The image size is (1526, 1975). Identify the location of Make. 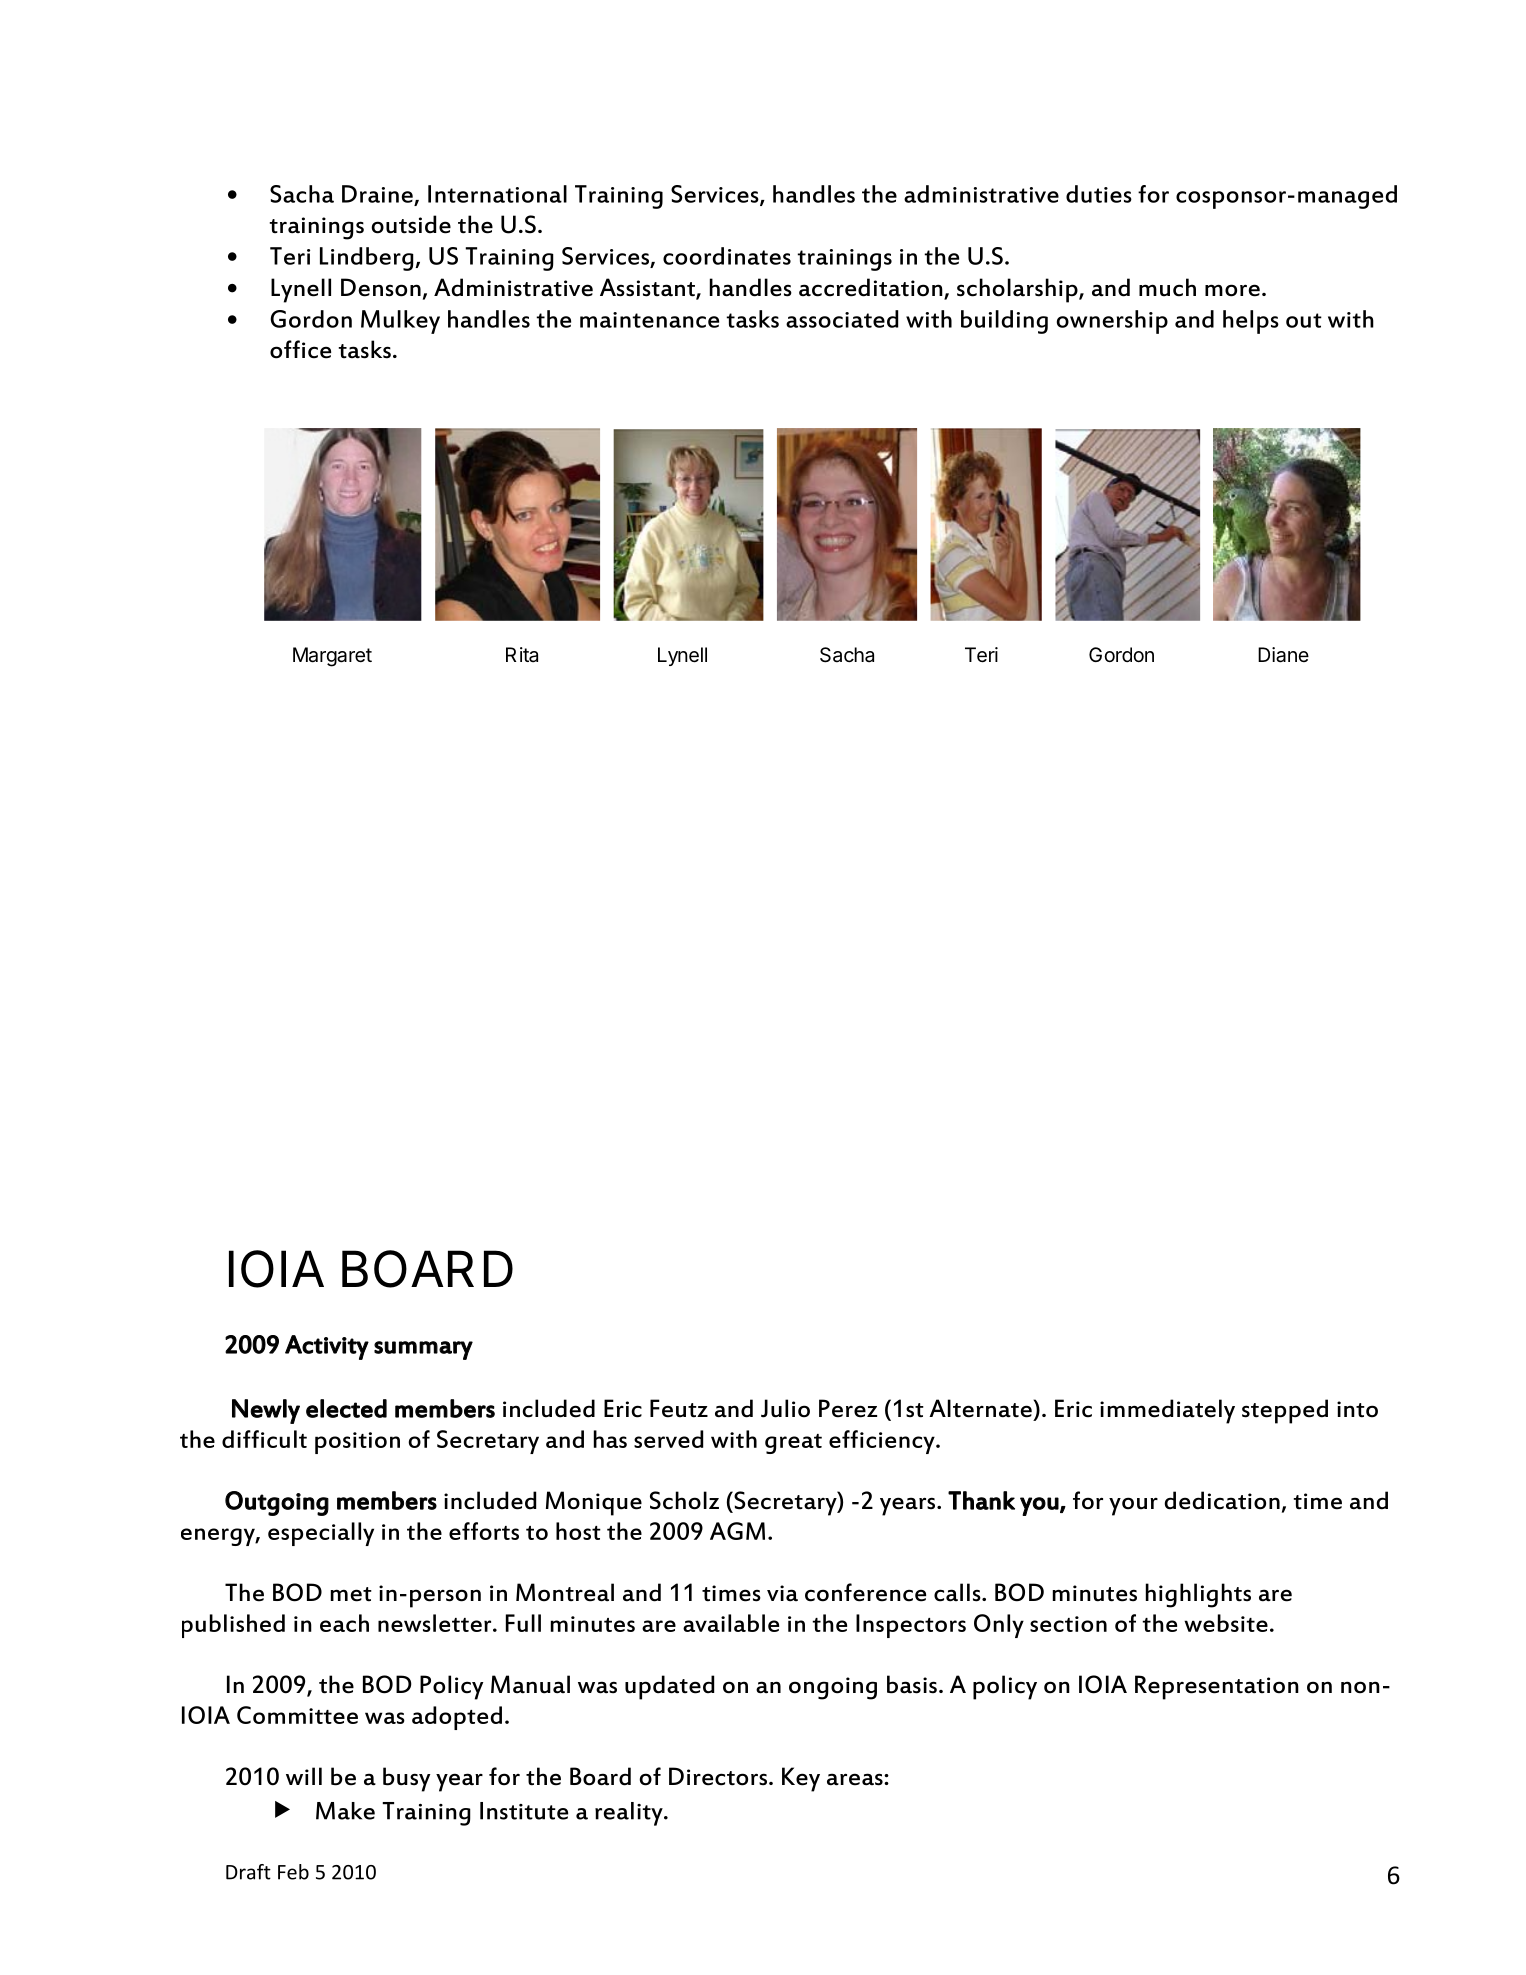
(345, 1811).
